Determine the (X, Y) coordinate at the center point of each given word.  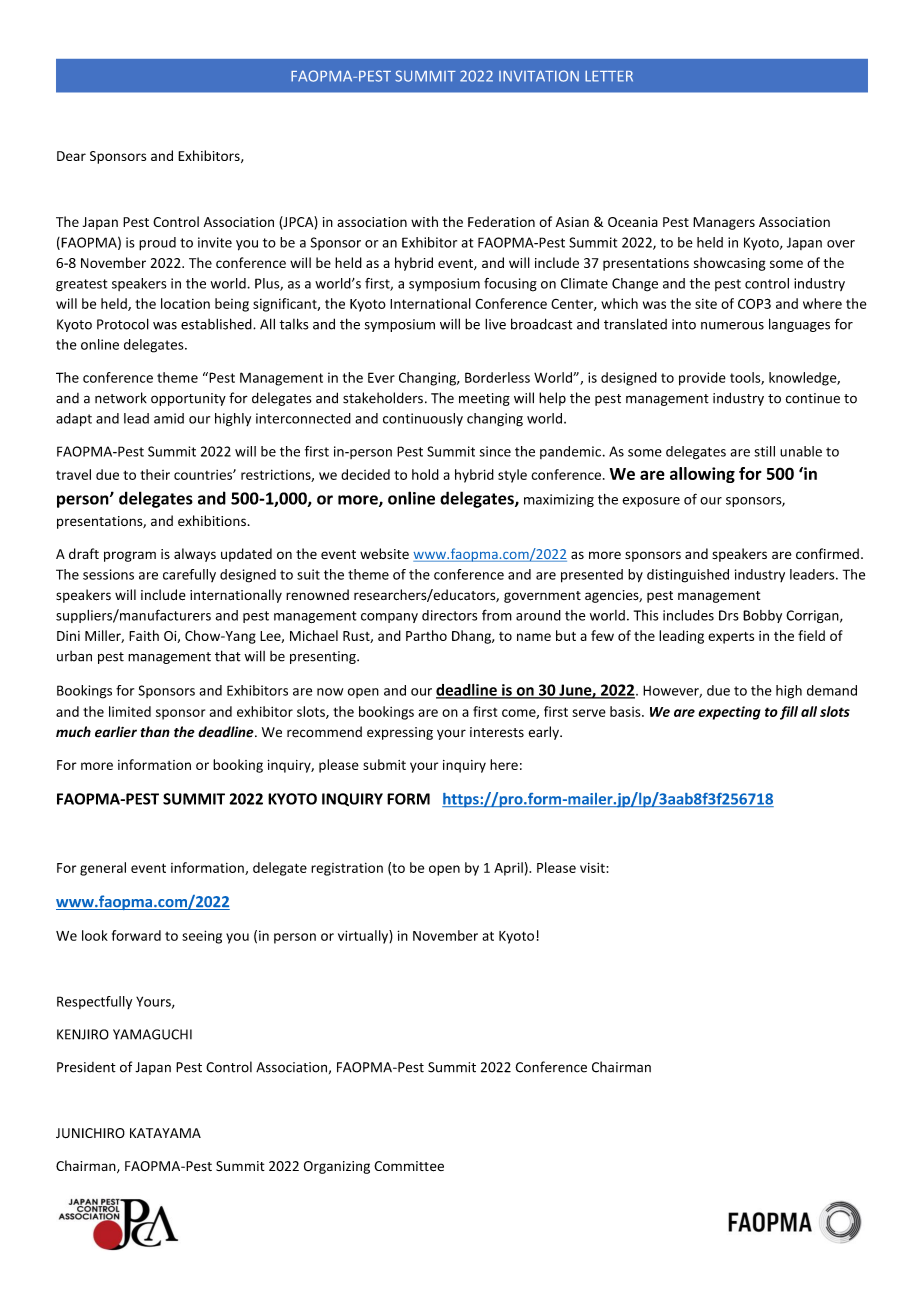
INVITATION (539, 76)
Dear (71, 156)
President (86, 1067)
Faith (144, 635)
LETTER (609, 76)
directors (449, 615)
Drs (729, 615)
